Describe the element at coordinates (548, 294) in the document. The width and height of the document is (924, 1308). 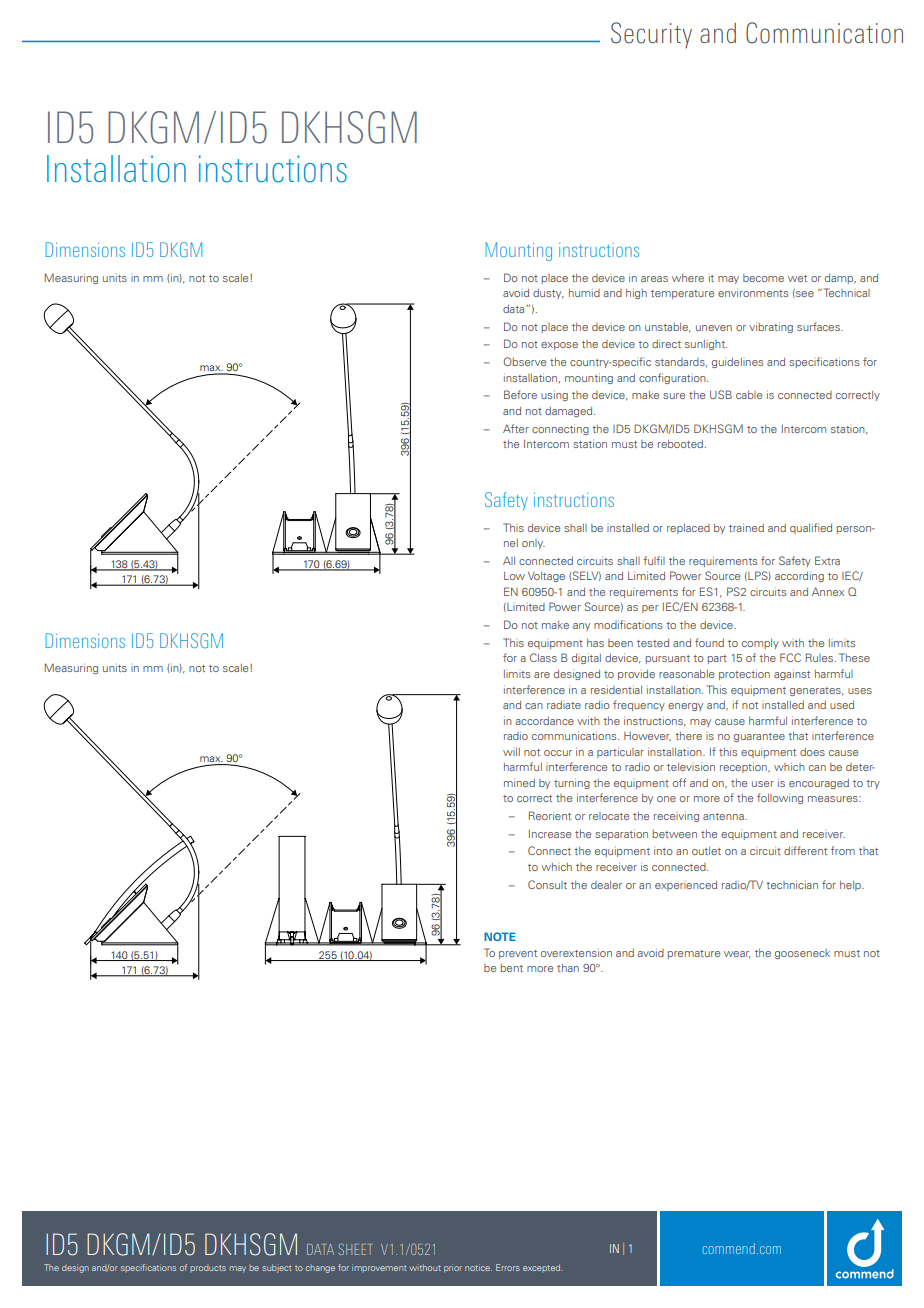
I see `dusty` at that location.
